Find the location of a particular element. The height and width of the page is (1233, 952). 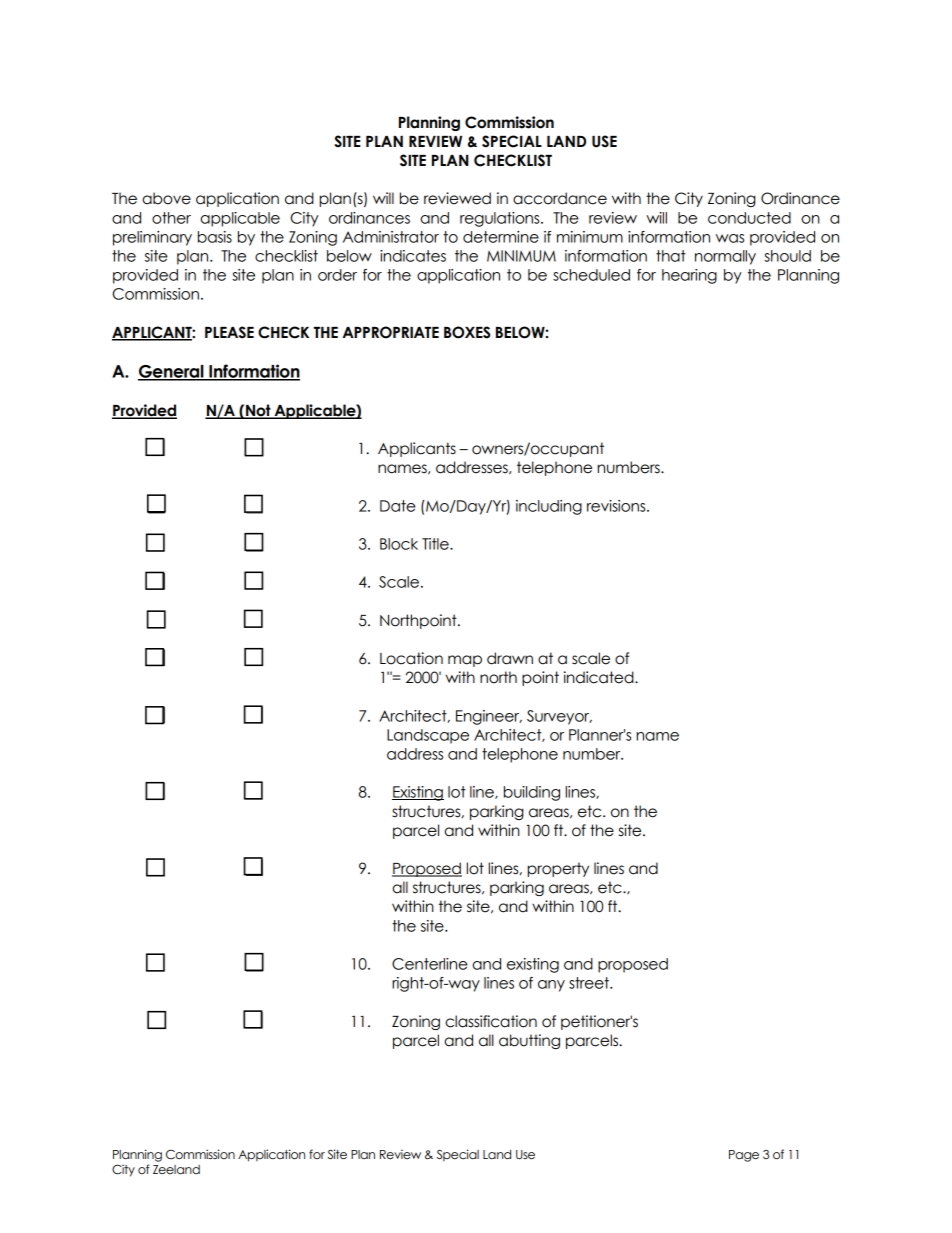

property is located at coordinates (558, 869).
